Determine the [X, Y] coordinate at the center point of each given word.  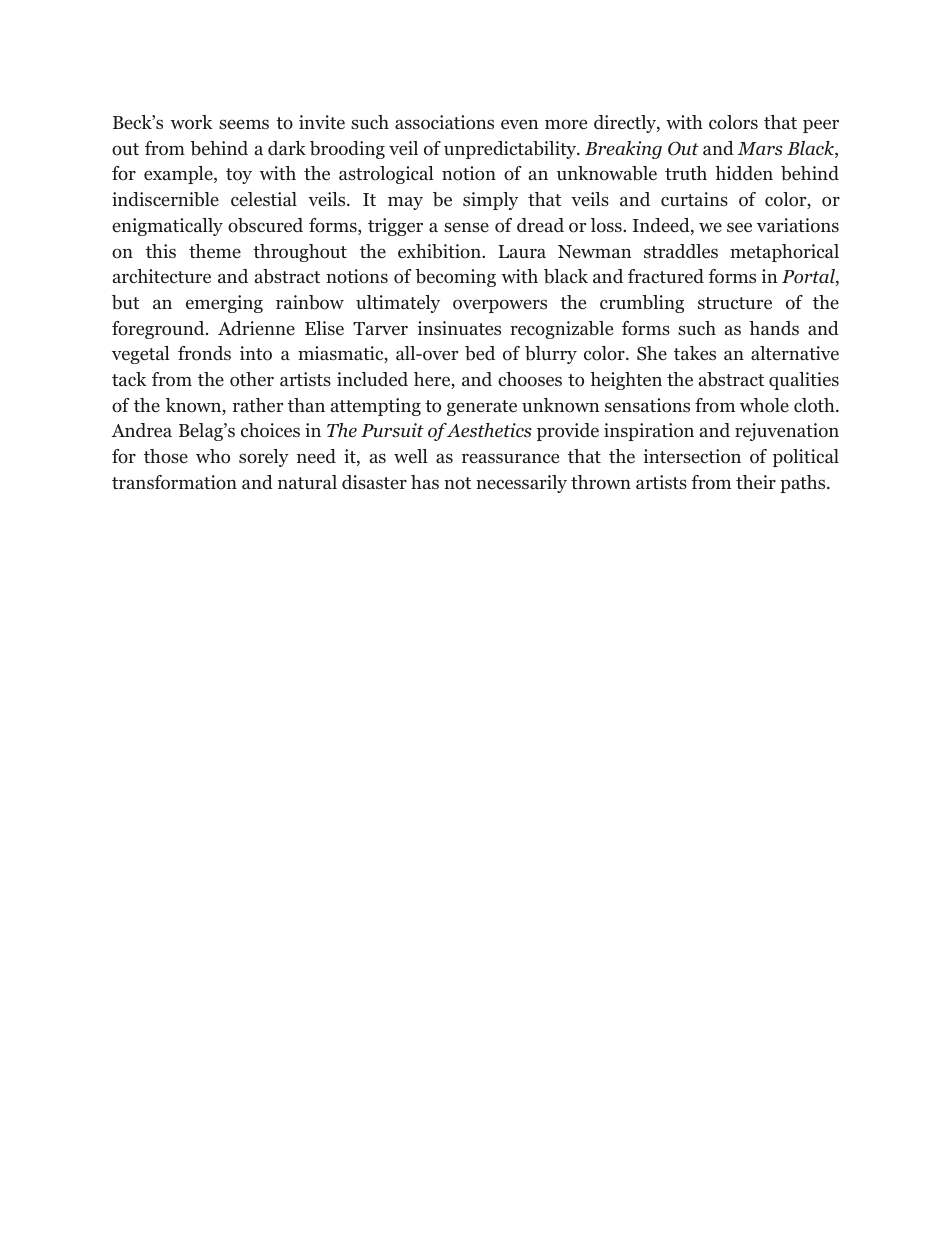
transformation [174, 482]
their [756, 482]
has [425, 482]
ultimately [398, 304]
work [192, 122]
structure [735, 303]
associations [444, 122]
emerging [224, 304]
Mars [760, 149]
